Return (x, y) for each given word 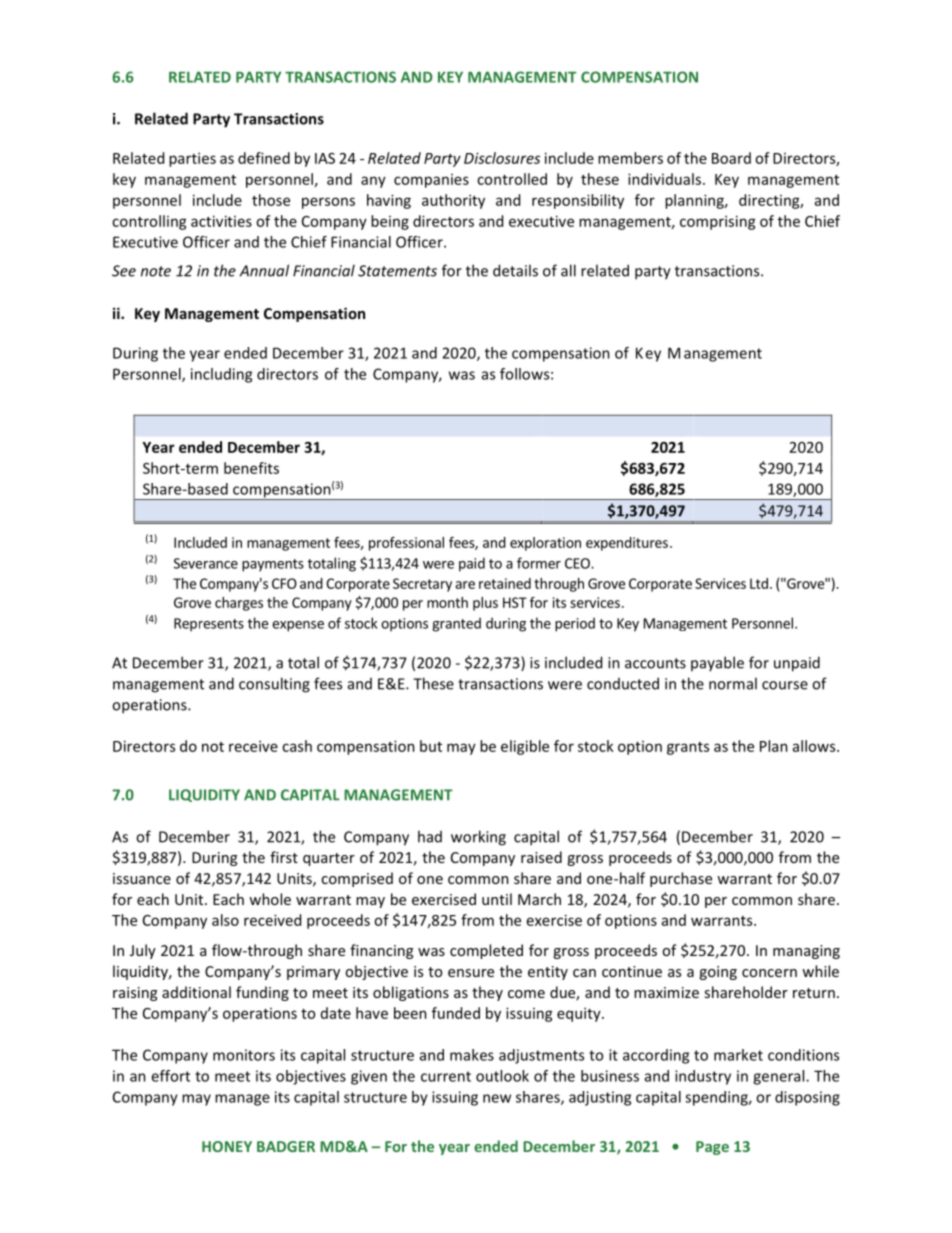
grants (688, 748)
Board (731, 158)
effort (170, 1076)
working (478, 838)
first (284, 857)
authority (453, 201)
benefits (251, 468)
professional (406, 544)
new (497, 1098)
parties (192, 159)
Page (712, 1148)
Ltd (759, 583)
